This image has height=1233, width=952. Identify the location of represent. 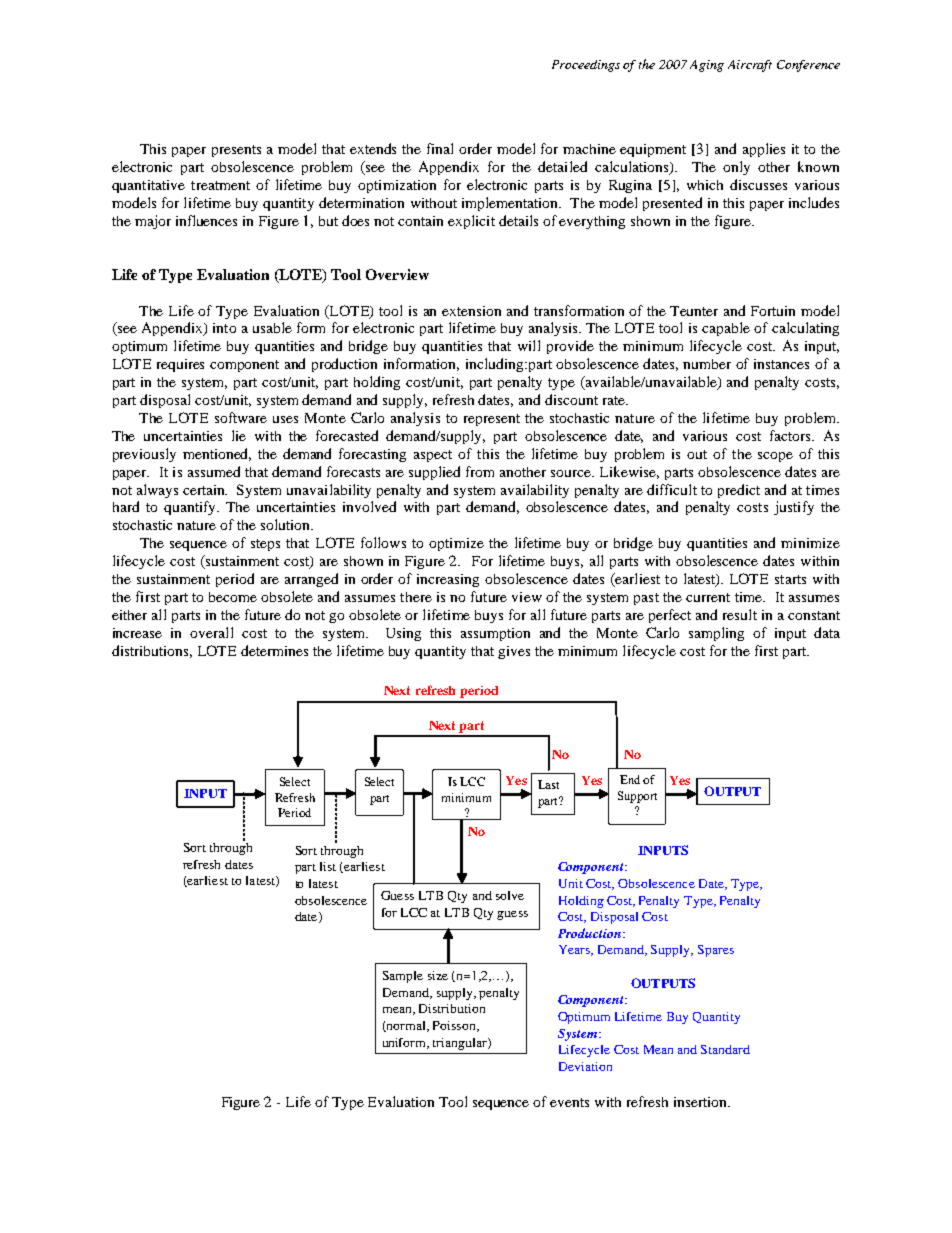
(492, 420).
